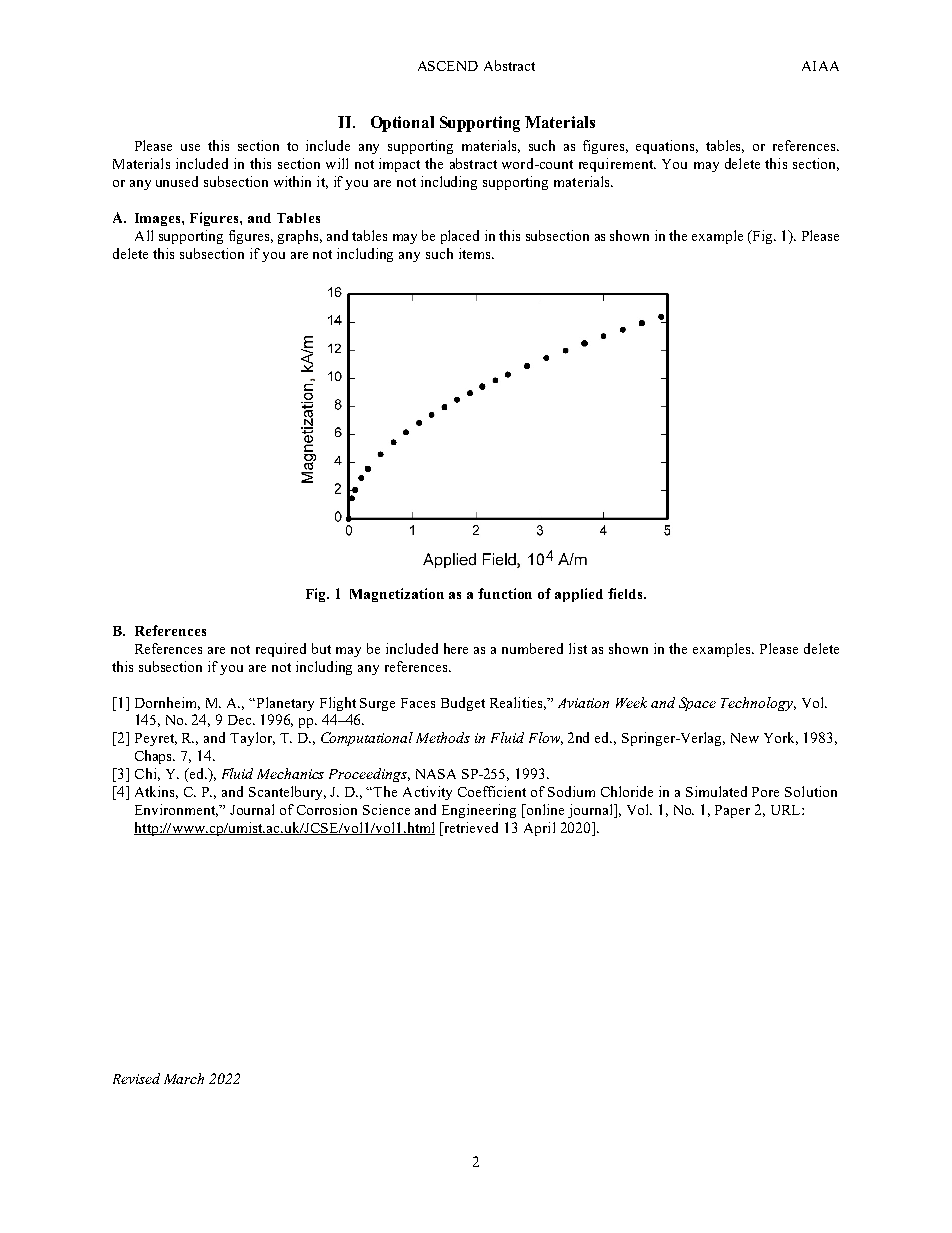 The width and height of the screenshot is (952, 1233). I want to click on unused, so click(177, 181).
